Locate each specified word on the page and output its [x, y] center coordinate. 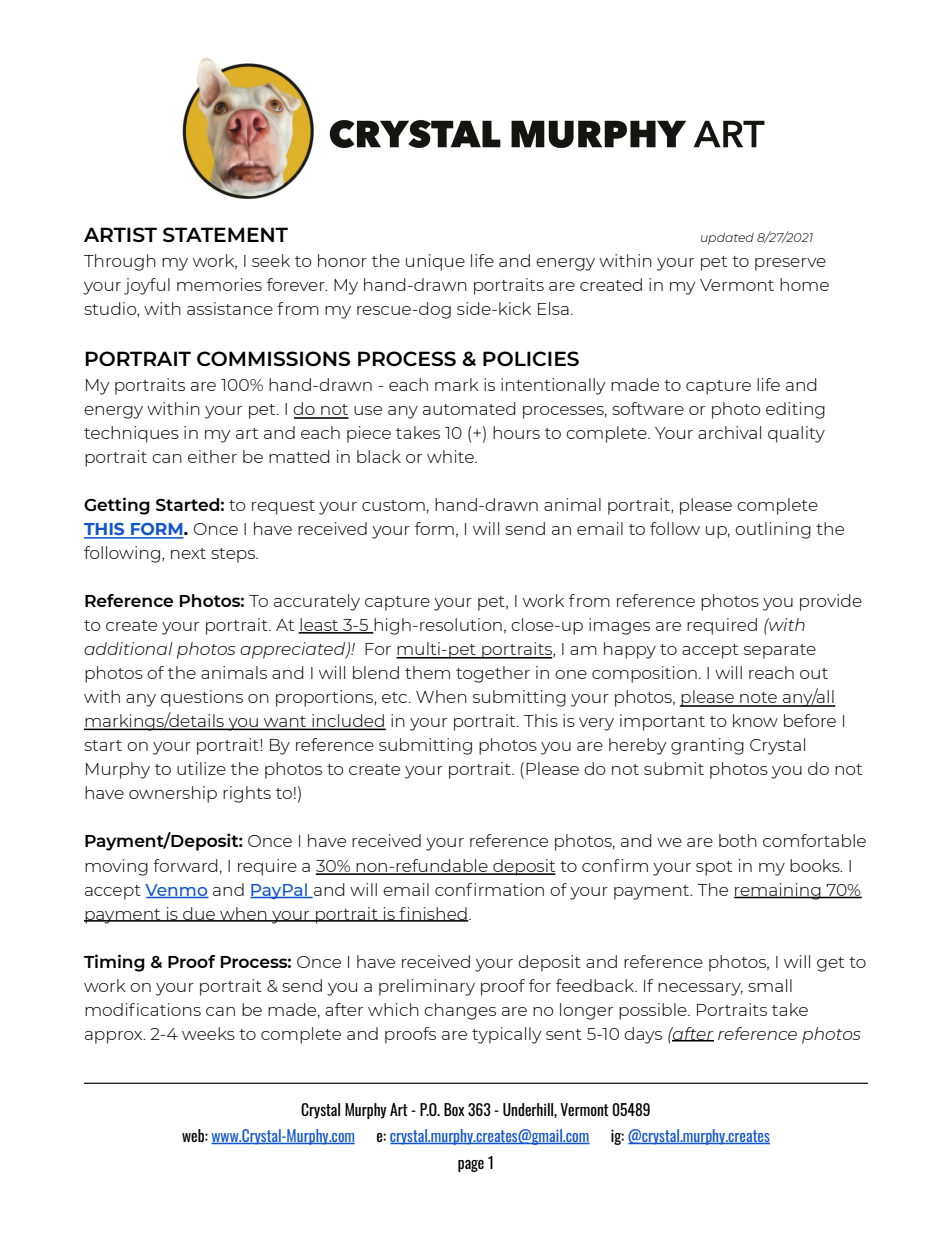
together [493, 674]
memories [219, 284]
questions [202, 698]
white [451, 456]
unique [435, 262]
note [758, 699]
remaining [778, 891]
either [212, 456]
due [199, 914]
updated [727, 238]
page [471, 1166]
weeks [208, 1033]
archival [729, 432]
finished [433, 914]
